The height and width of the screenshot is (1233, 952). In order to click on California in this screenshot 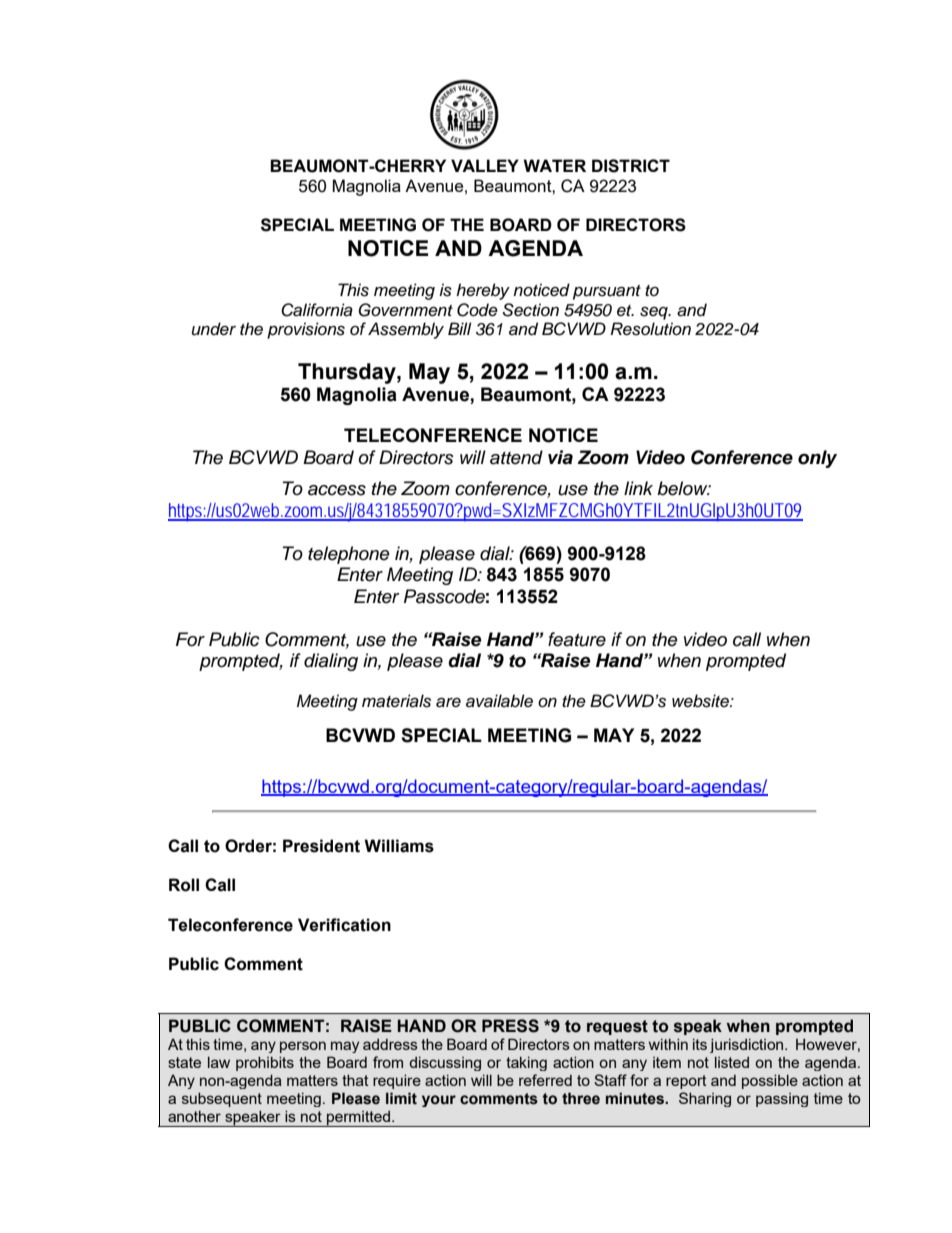, I will do `click(317, 310)`.
